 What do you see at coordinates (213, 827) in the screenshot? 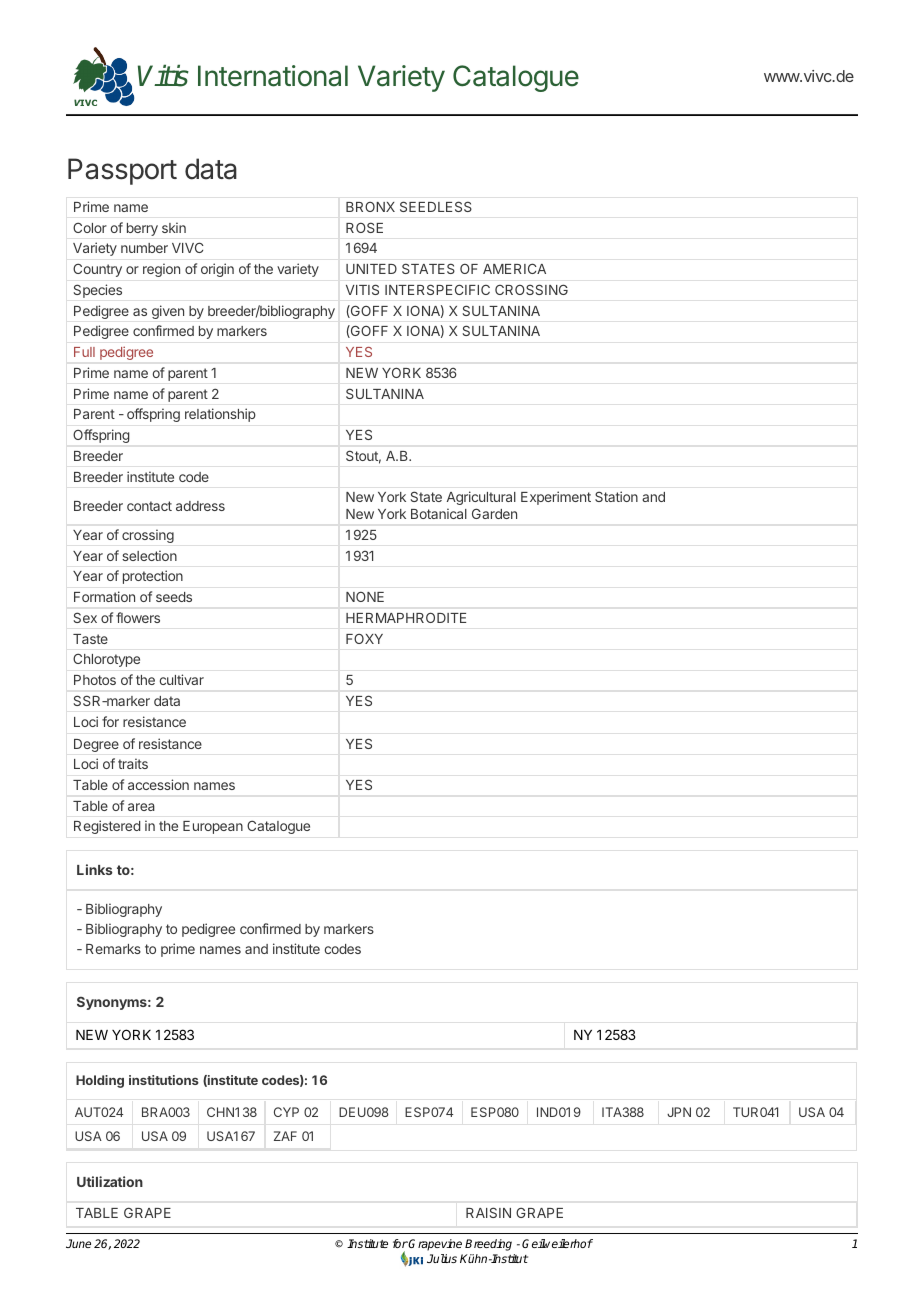
I see `European` at bounding box center [213, 827].
